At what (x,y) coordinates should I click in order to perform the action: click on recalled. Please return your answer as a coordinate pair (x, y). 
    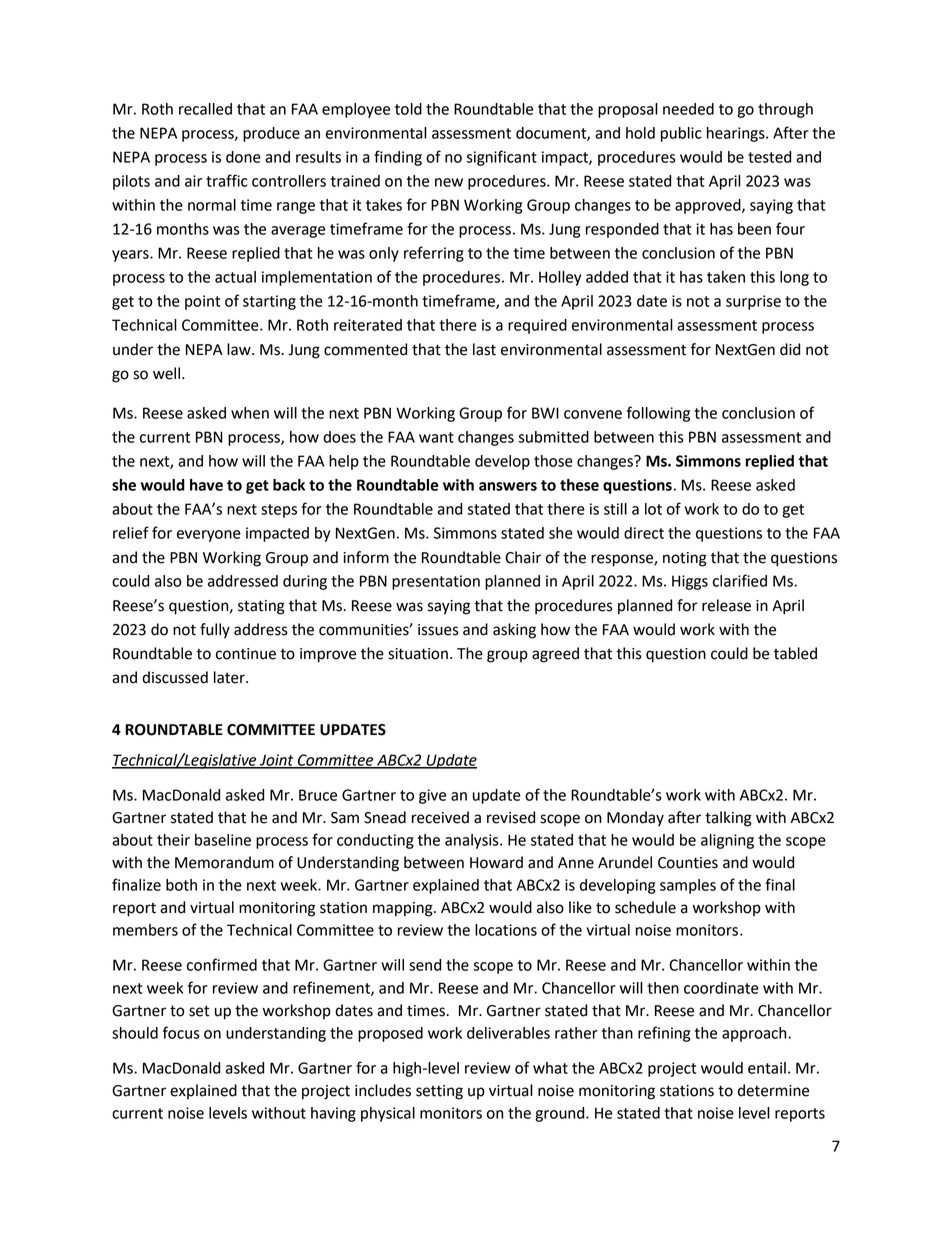
    Looking at the image, I should click on (205, 109).
